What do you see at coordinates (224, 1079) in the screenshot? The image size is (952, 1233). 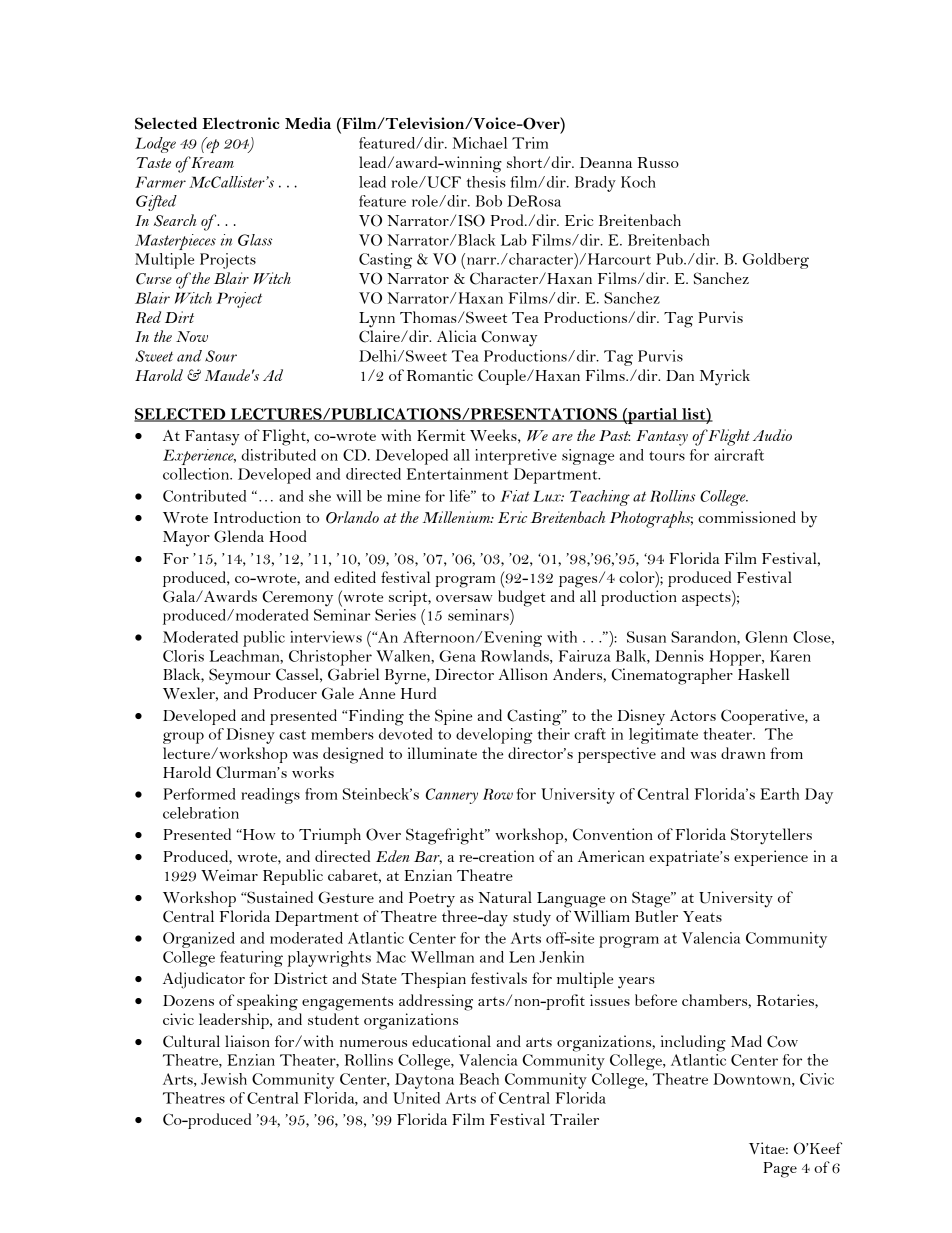 I see `Jewish` at bounding box center [224, 1079].
